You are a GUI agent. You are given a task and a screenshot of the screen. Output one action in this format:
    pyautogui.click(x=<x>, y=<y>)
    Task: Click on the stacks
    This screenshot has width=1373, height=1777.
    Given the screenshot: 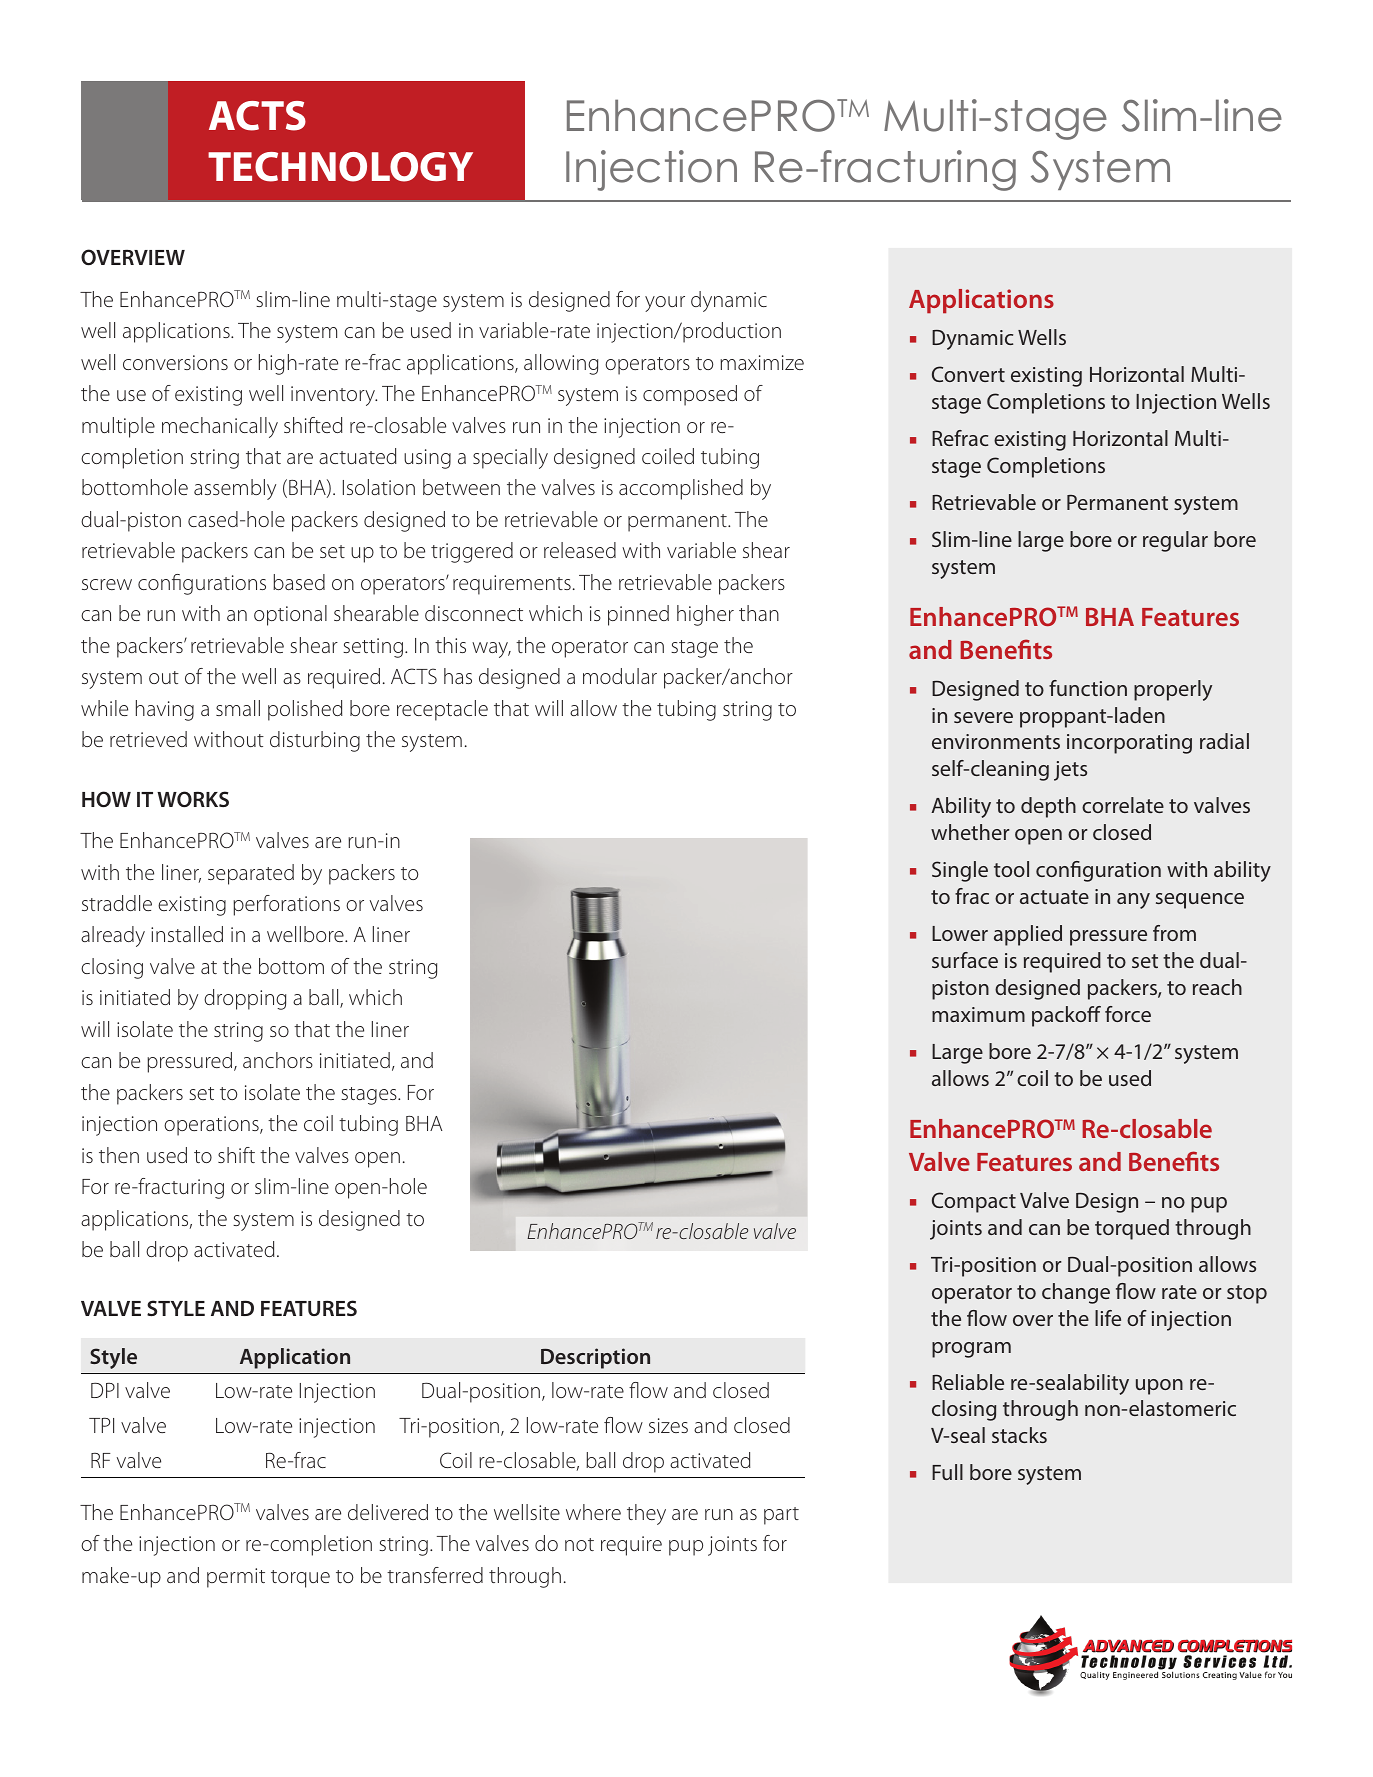 What is the action you would take?
    pyautogui.click(x=1019, y=1435)
